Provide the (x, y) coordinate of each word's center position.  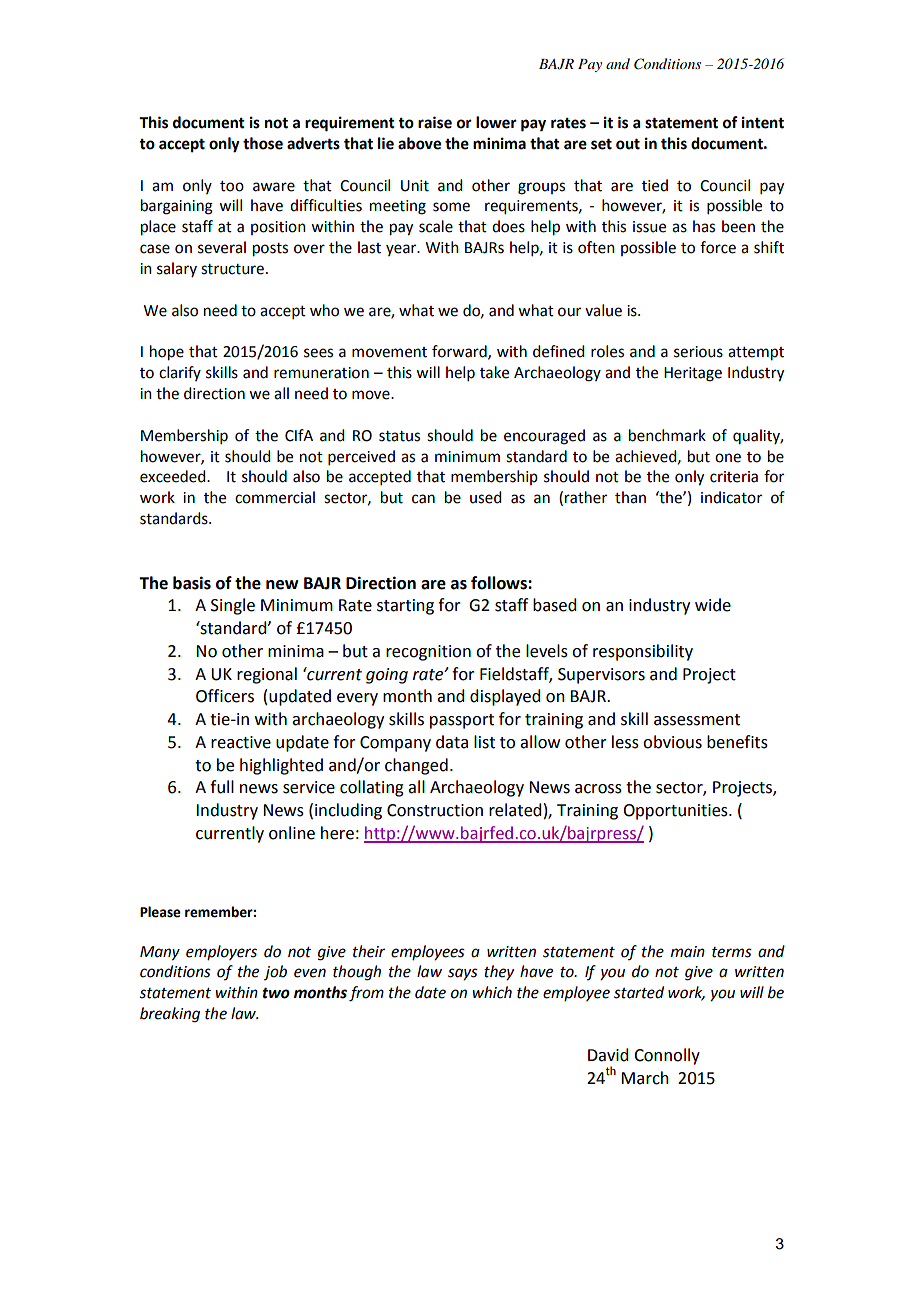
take (494, 372)
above (419, 143)
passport (462, 721)
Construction (435, 810)
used (485, 497)
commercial (275, 497)
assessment (697, 720)
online (292, 833)
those (263, 143)
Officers (225, 696)
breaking (170, 1015)
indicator (731, 497)
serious (698, 352)
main (688, 952)
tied (655, 185)
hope (167, 353)
